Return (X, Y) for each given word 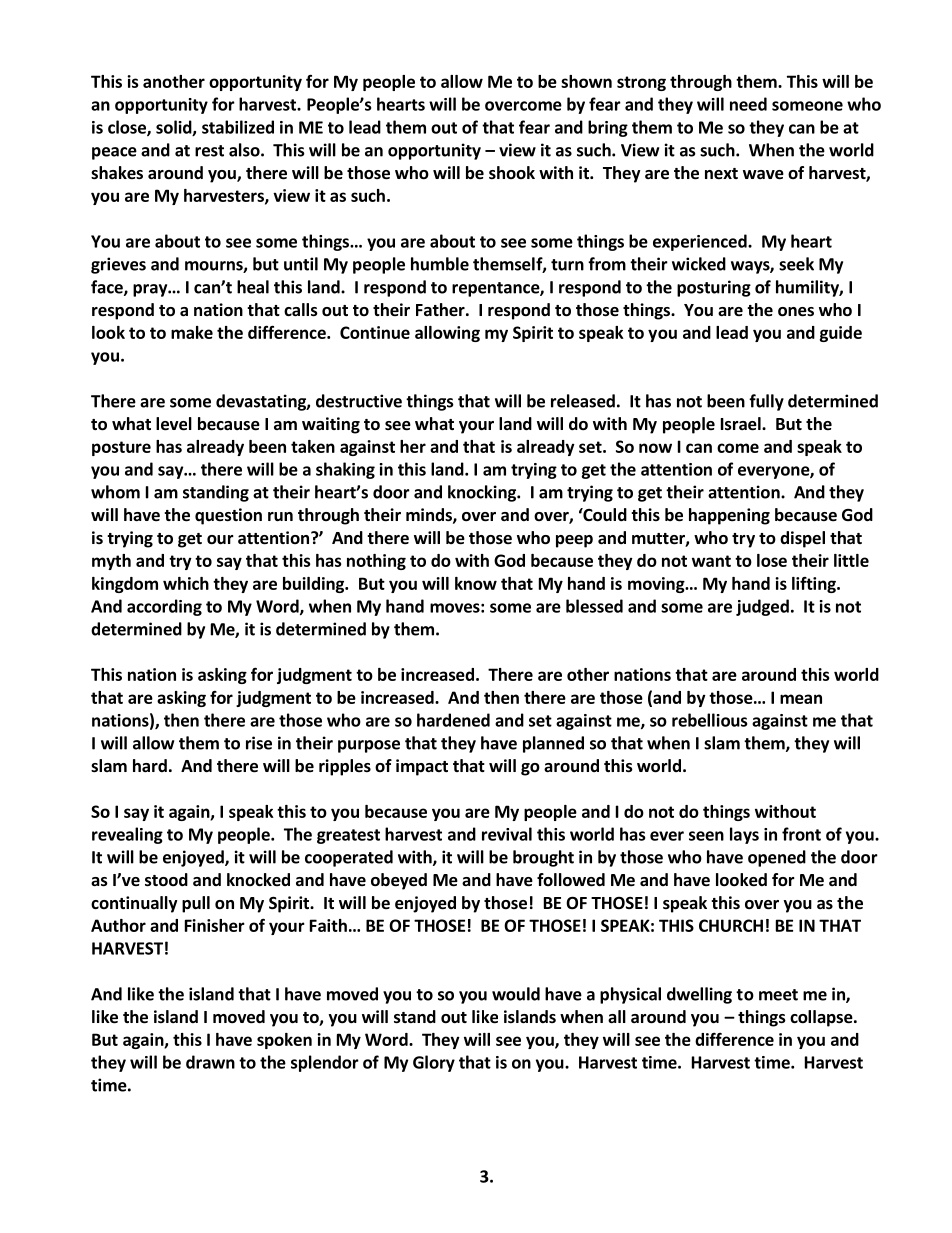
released (583, 401)
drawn (210, 1062)
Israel (742, 424)
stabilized (238, 127)
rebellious (709, 720)
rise (259, 743)
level (174, 424)
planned (553, 744)
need (748, 104)
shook (512, 172)
